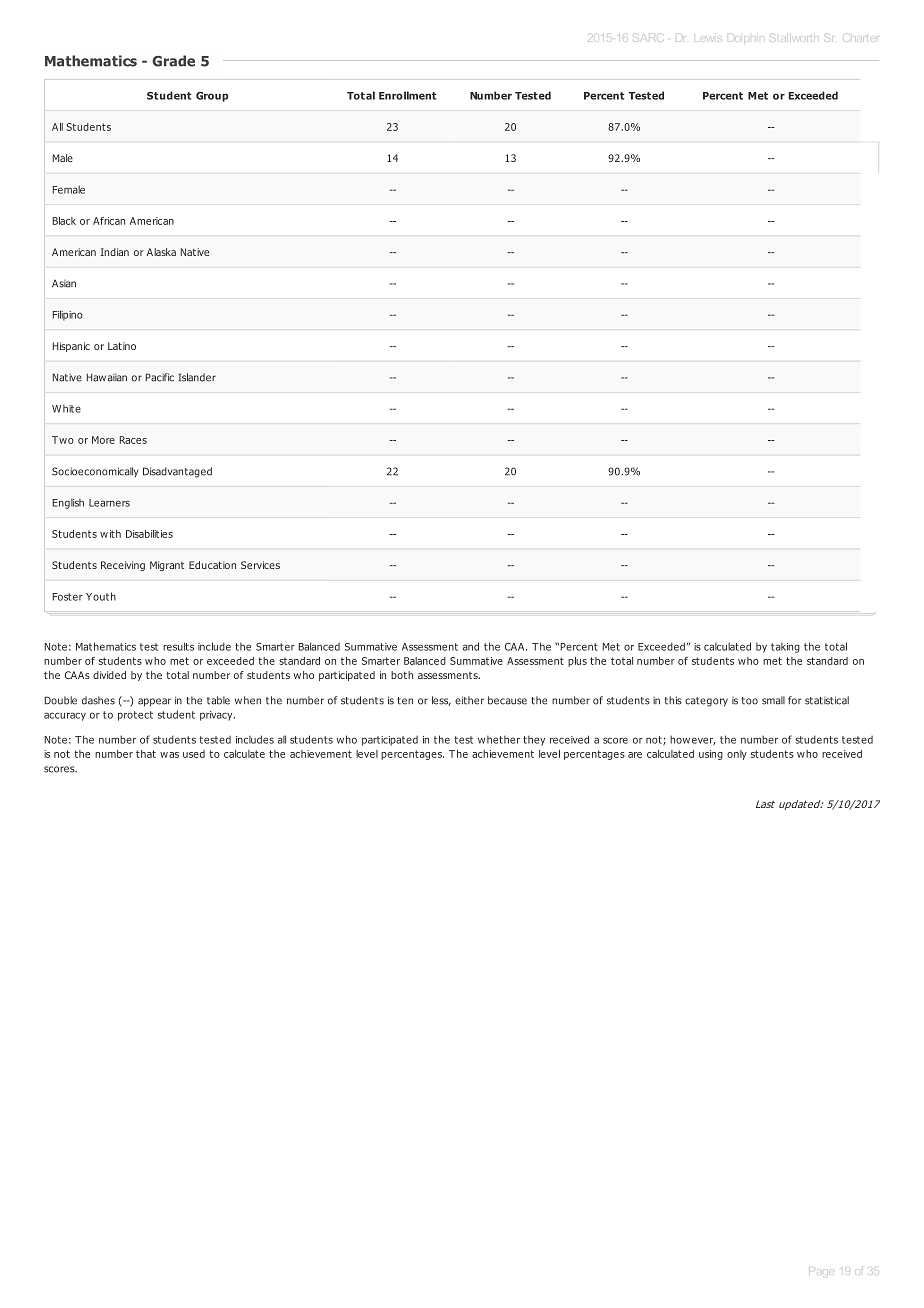 The height and width of the screenshot is (1308, 924). I want to click on Enrollment, so click(408, 95).
